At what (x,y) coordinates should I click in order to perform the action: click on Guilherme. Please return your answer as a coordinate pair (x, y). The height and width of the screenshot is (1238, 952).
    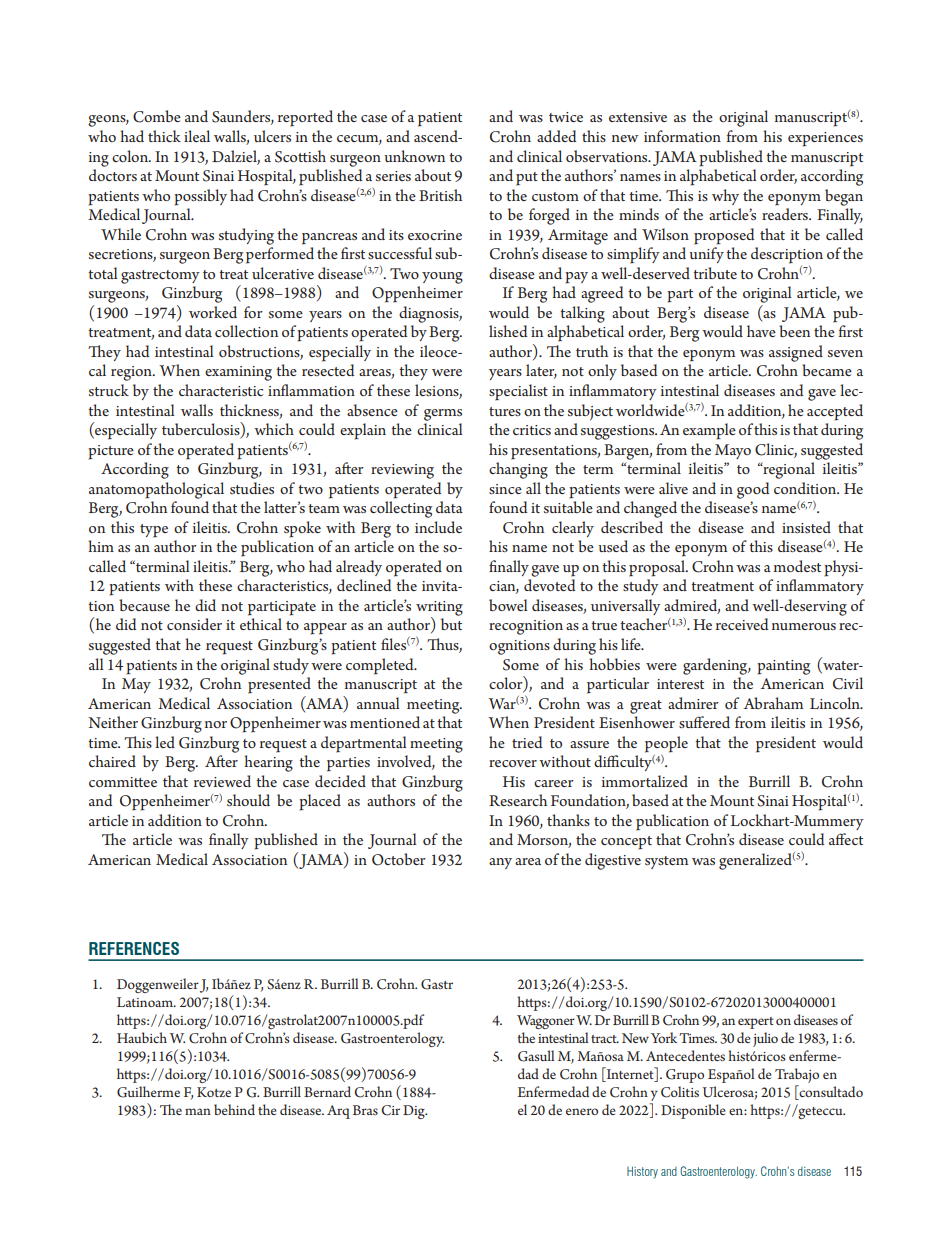
    Looking at the image, I should click on (148, 1092).
